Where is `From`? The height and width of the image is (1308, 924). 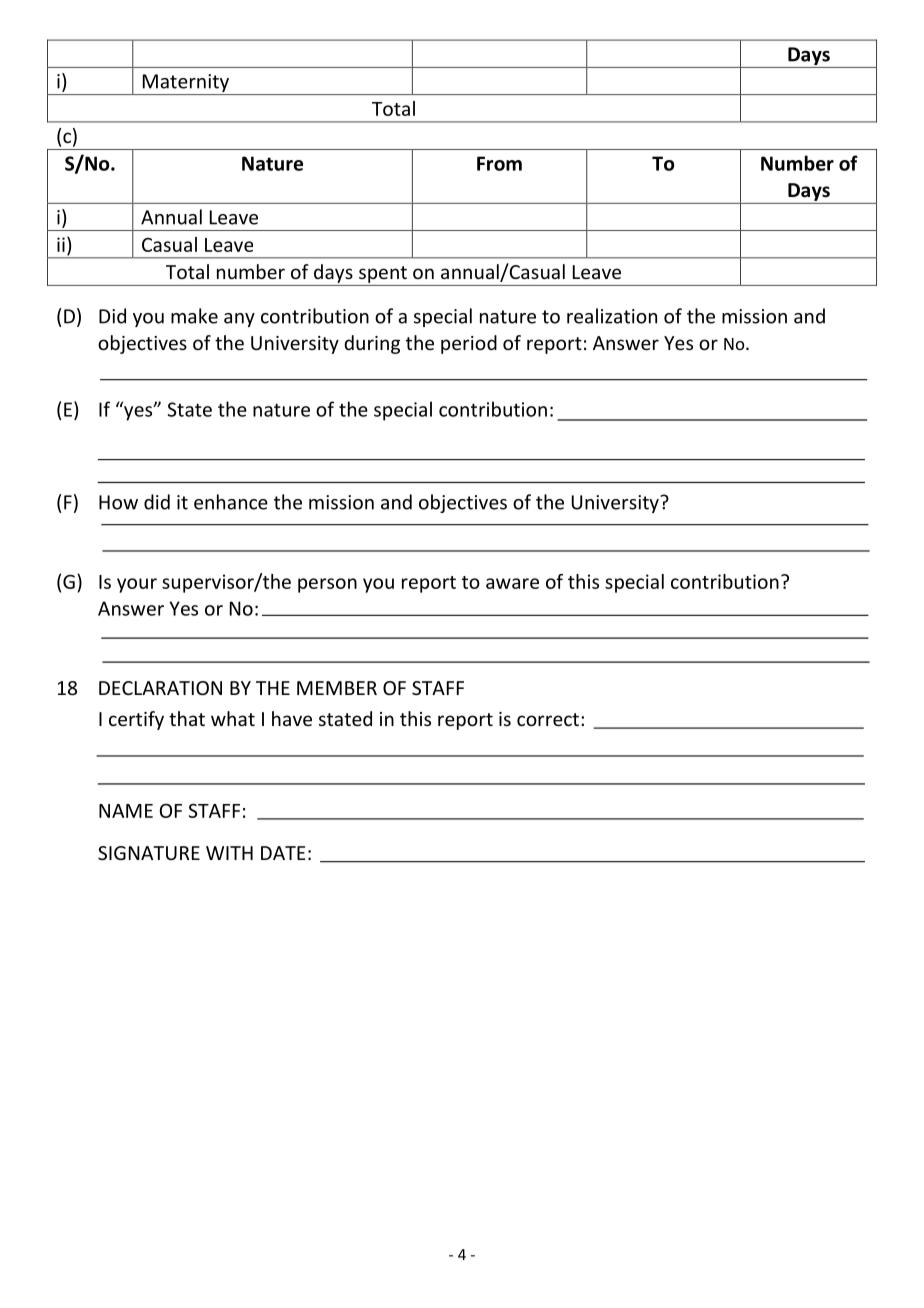
From is located at coordinates (499, 163).
